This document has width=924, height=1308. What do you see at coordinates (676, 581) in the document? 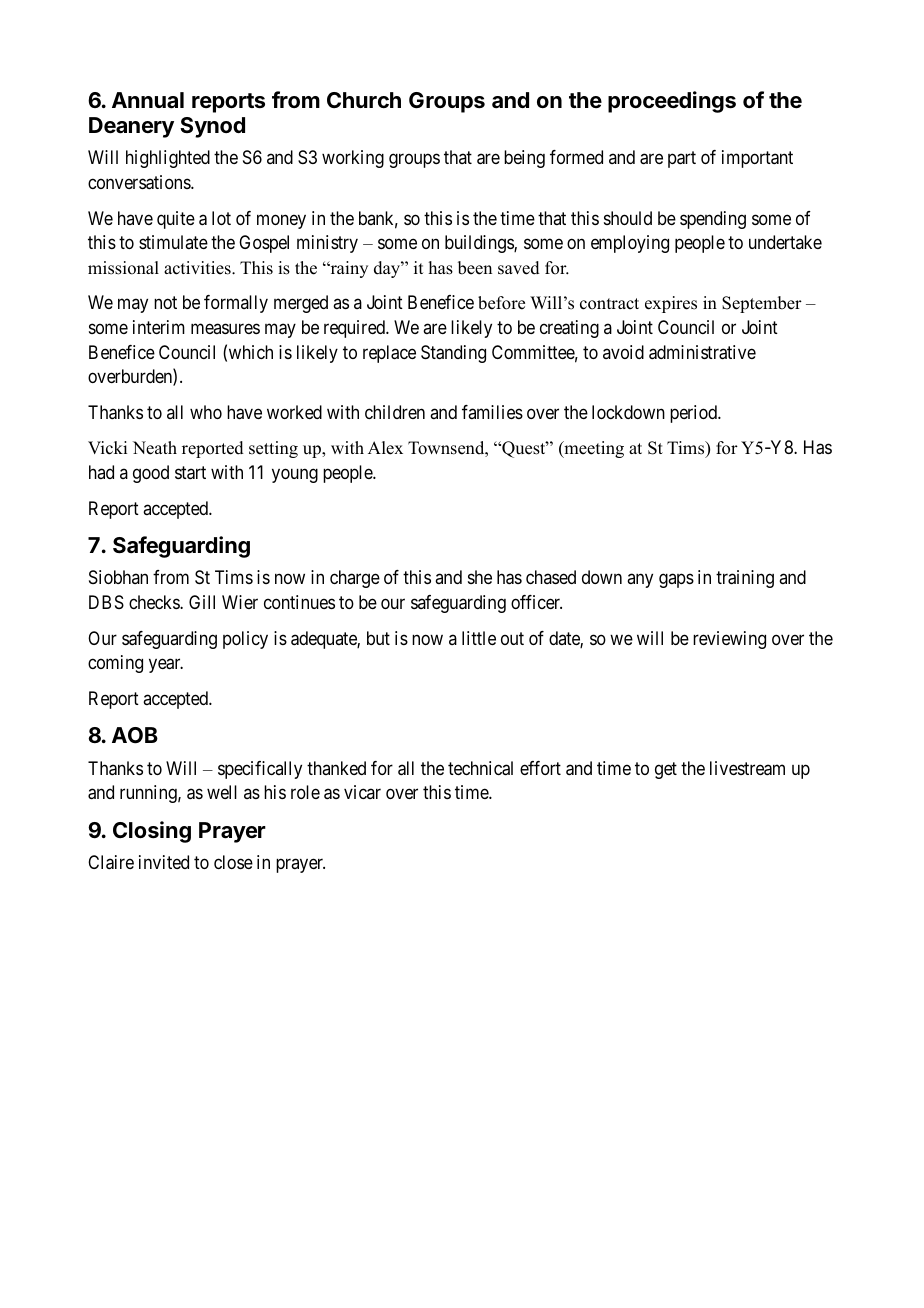
I see `gaps` at bounding box center [676, 581].
